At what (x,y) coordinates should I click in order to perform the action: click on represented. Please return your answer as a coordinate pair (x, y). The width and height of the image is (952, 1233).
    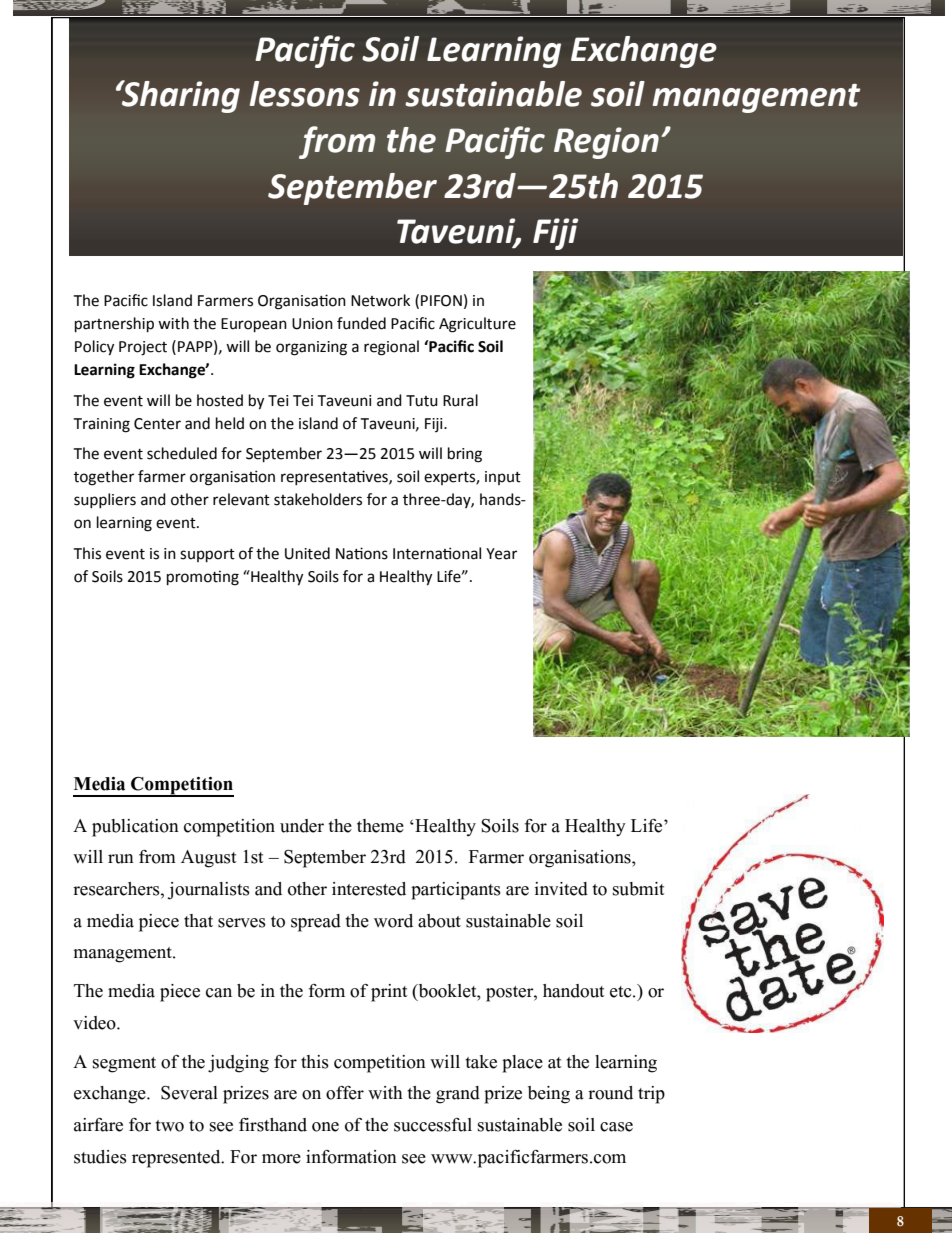
    Looking at the image, I should click on (177, 1159).
